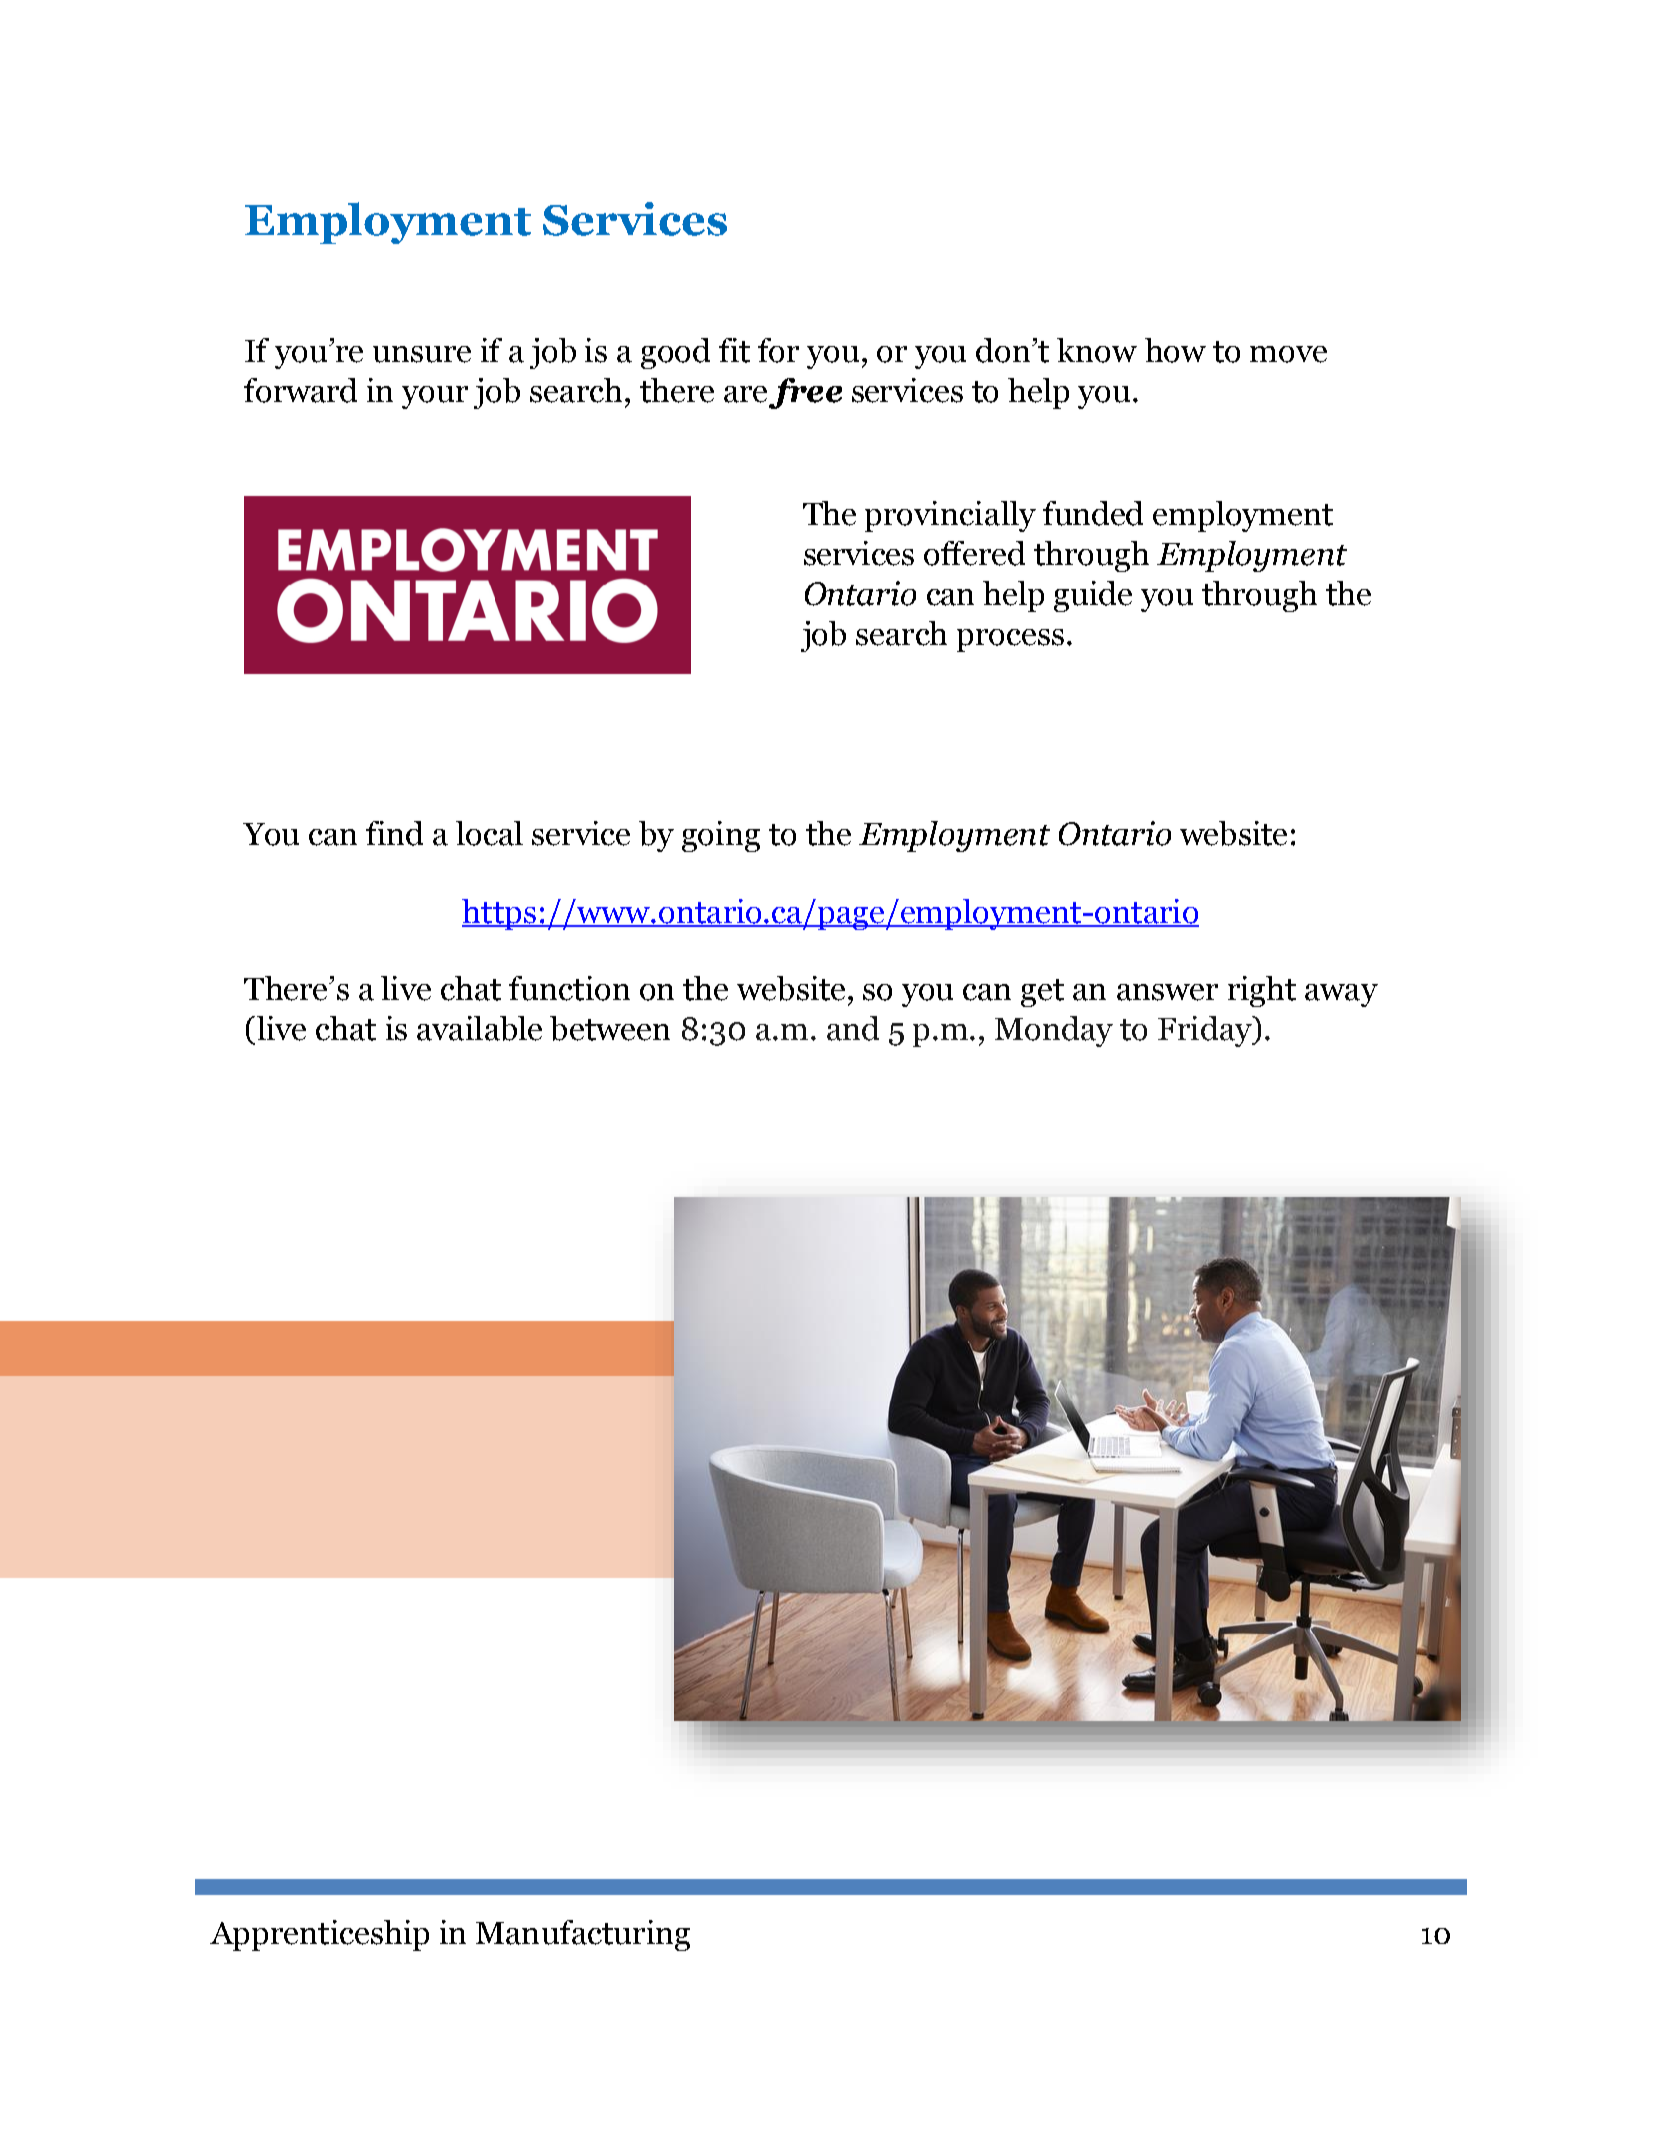 The image size is (1662, 2150). I want to click on function, so click(569, 988).
